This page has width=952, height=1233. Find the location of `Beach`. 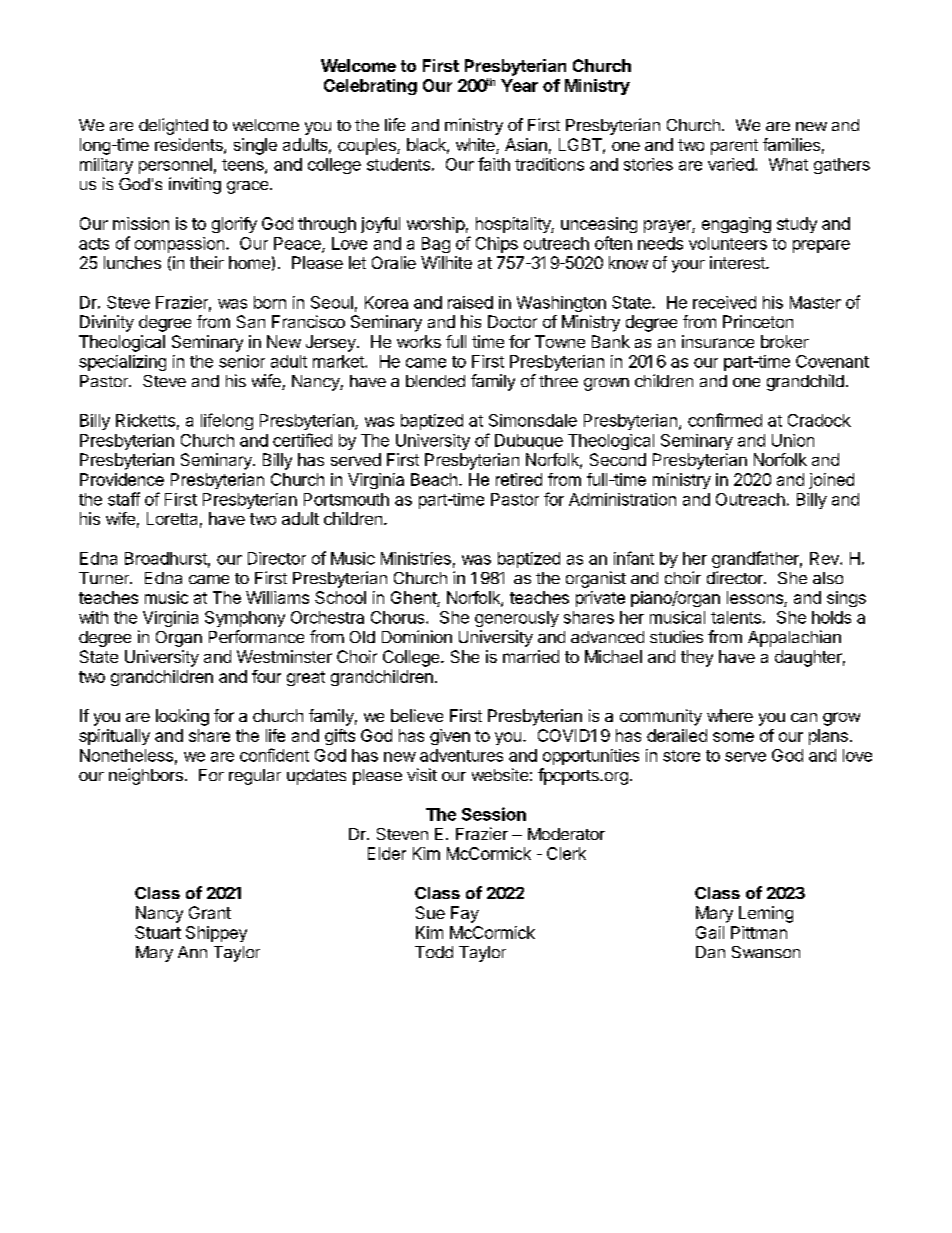

Beach is located at coordinates (434, 479).
